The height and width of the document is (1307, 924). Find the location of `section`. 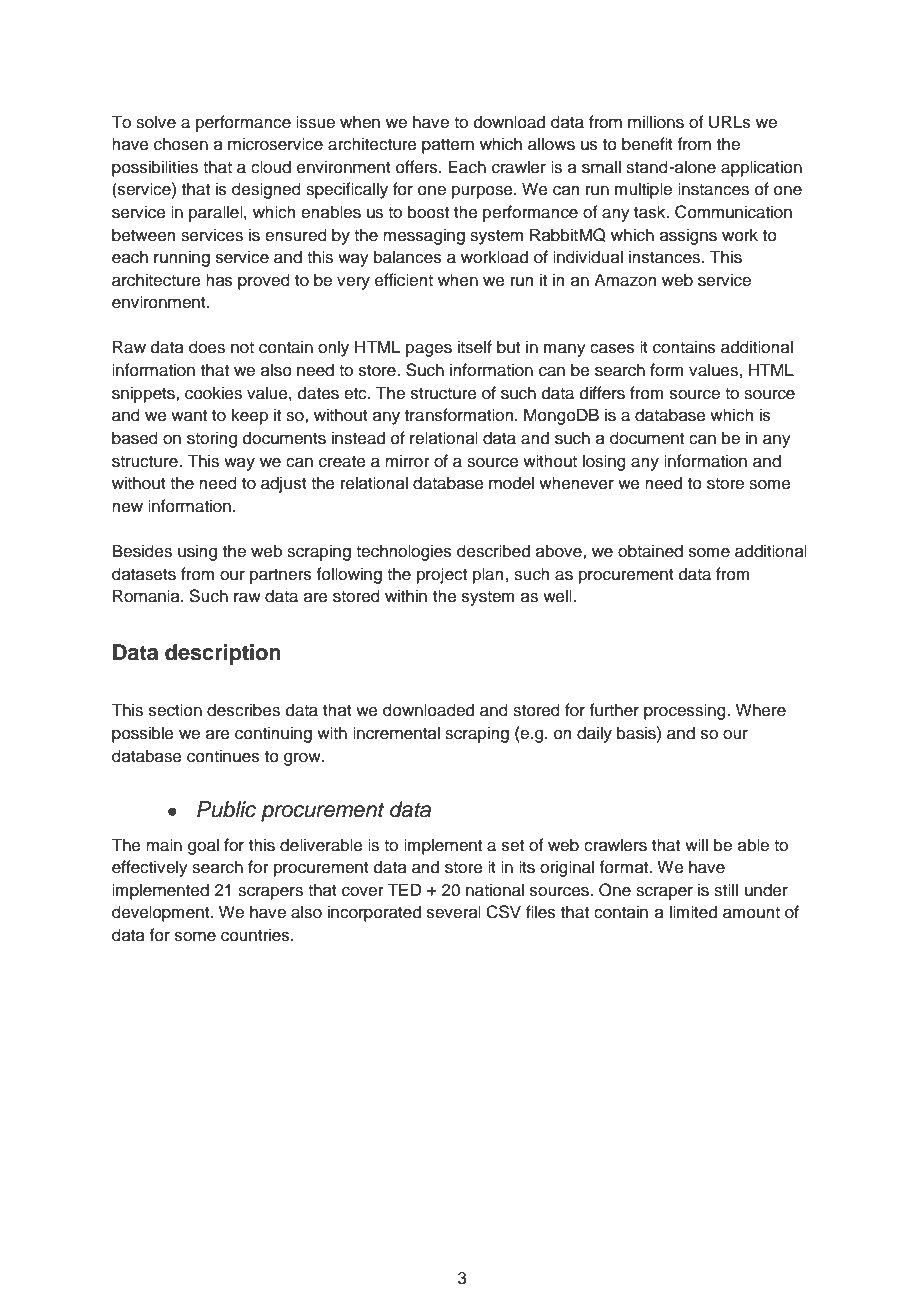

section is located at coordinates (175, 710).
